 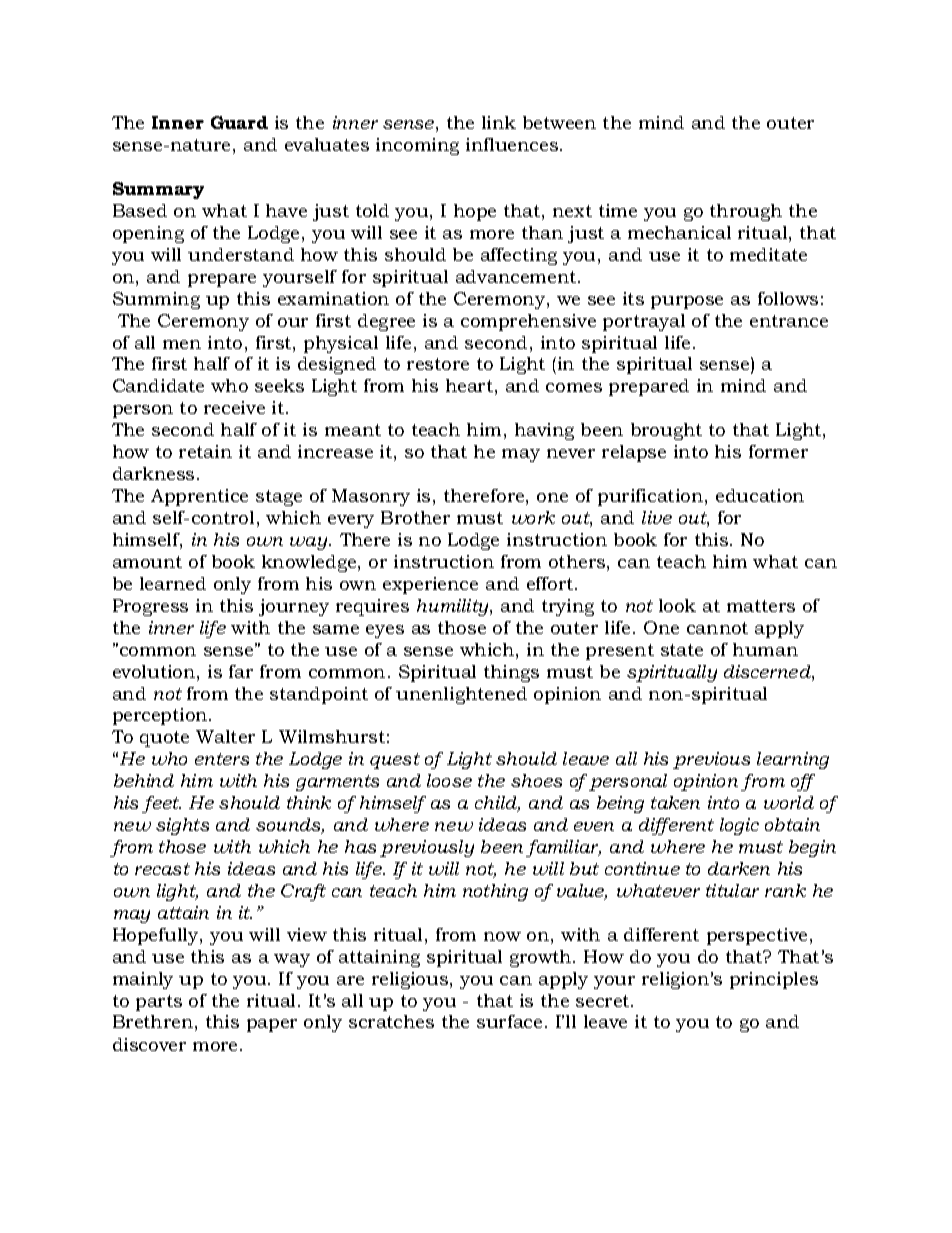 What do you see at coordinates (454, 607) in the screenshot?
I see `humility` at bounding box center [454, 607].
